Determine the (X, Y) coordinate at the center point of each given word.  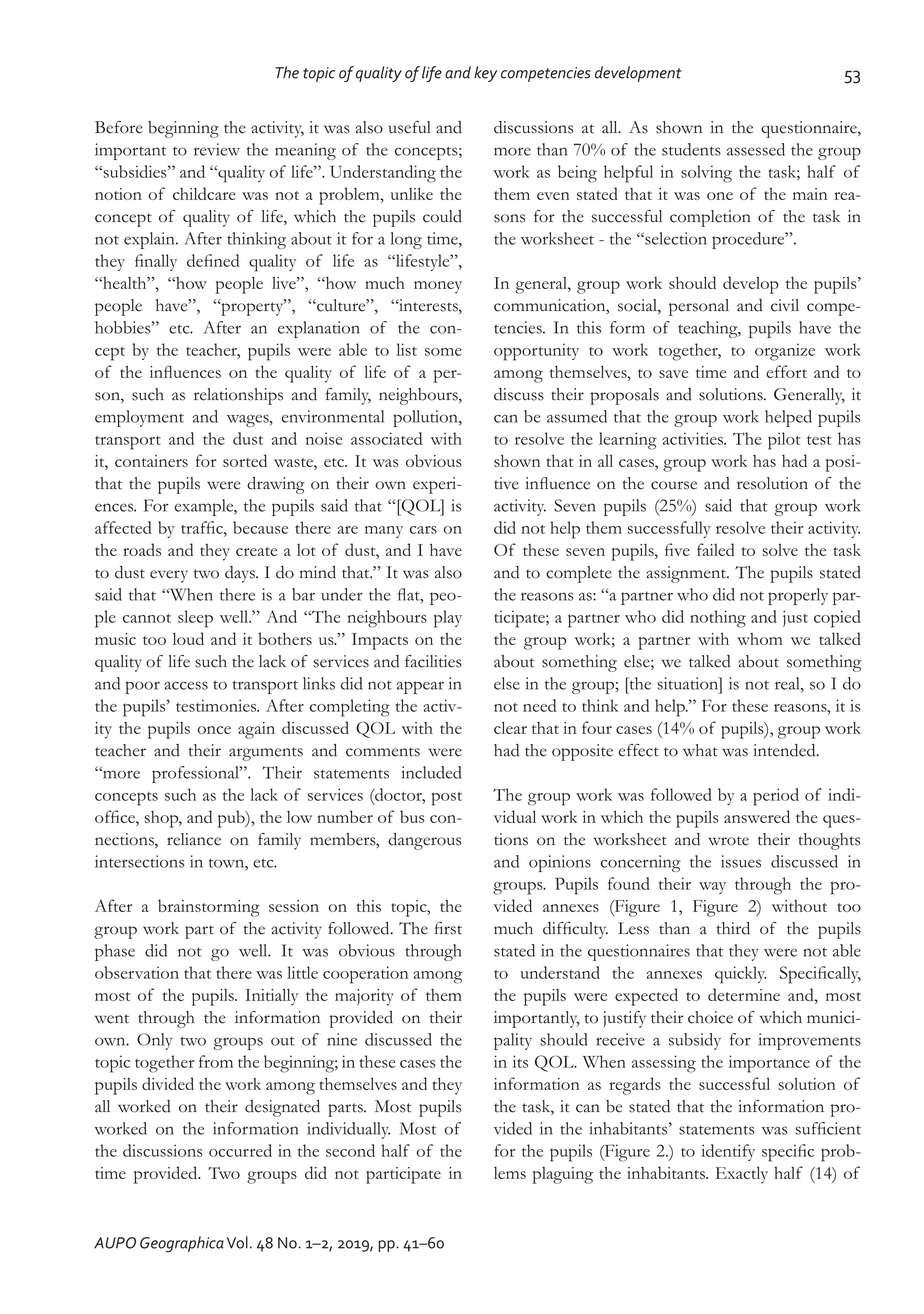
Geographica (182, 1244)
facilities (433, 661)
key (485, 74)
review (217, 149)
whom (760, 639)
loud (188, 638)
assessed (756, 149)
